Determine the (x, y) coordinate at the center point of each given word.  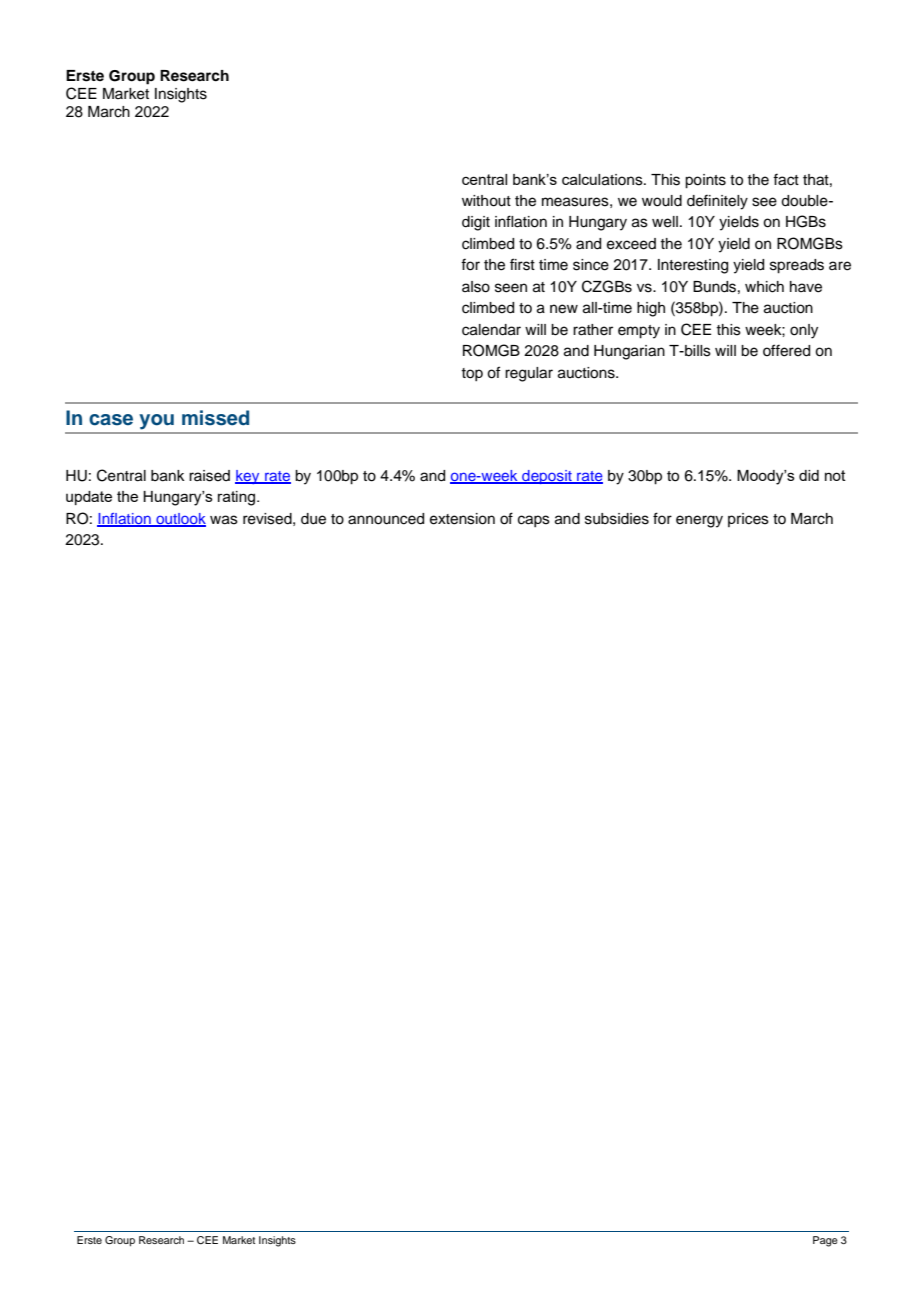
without (486, 201)
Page (825, 1241)
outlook (180, 519)
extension (462, 519)
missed (215, 418)
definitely (717, 202)
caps (534, 521)
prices (748, 520)
